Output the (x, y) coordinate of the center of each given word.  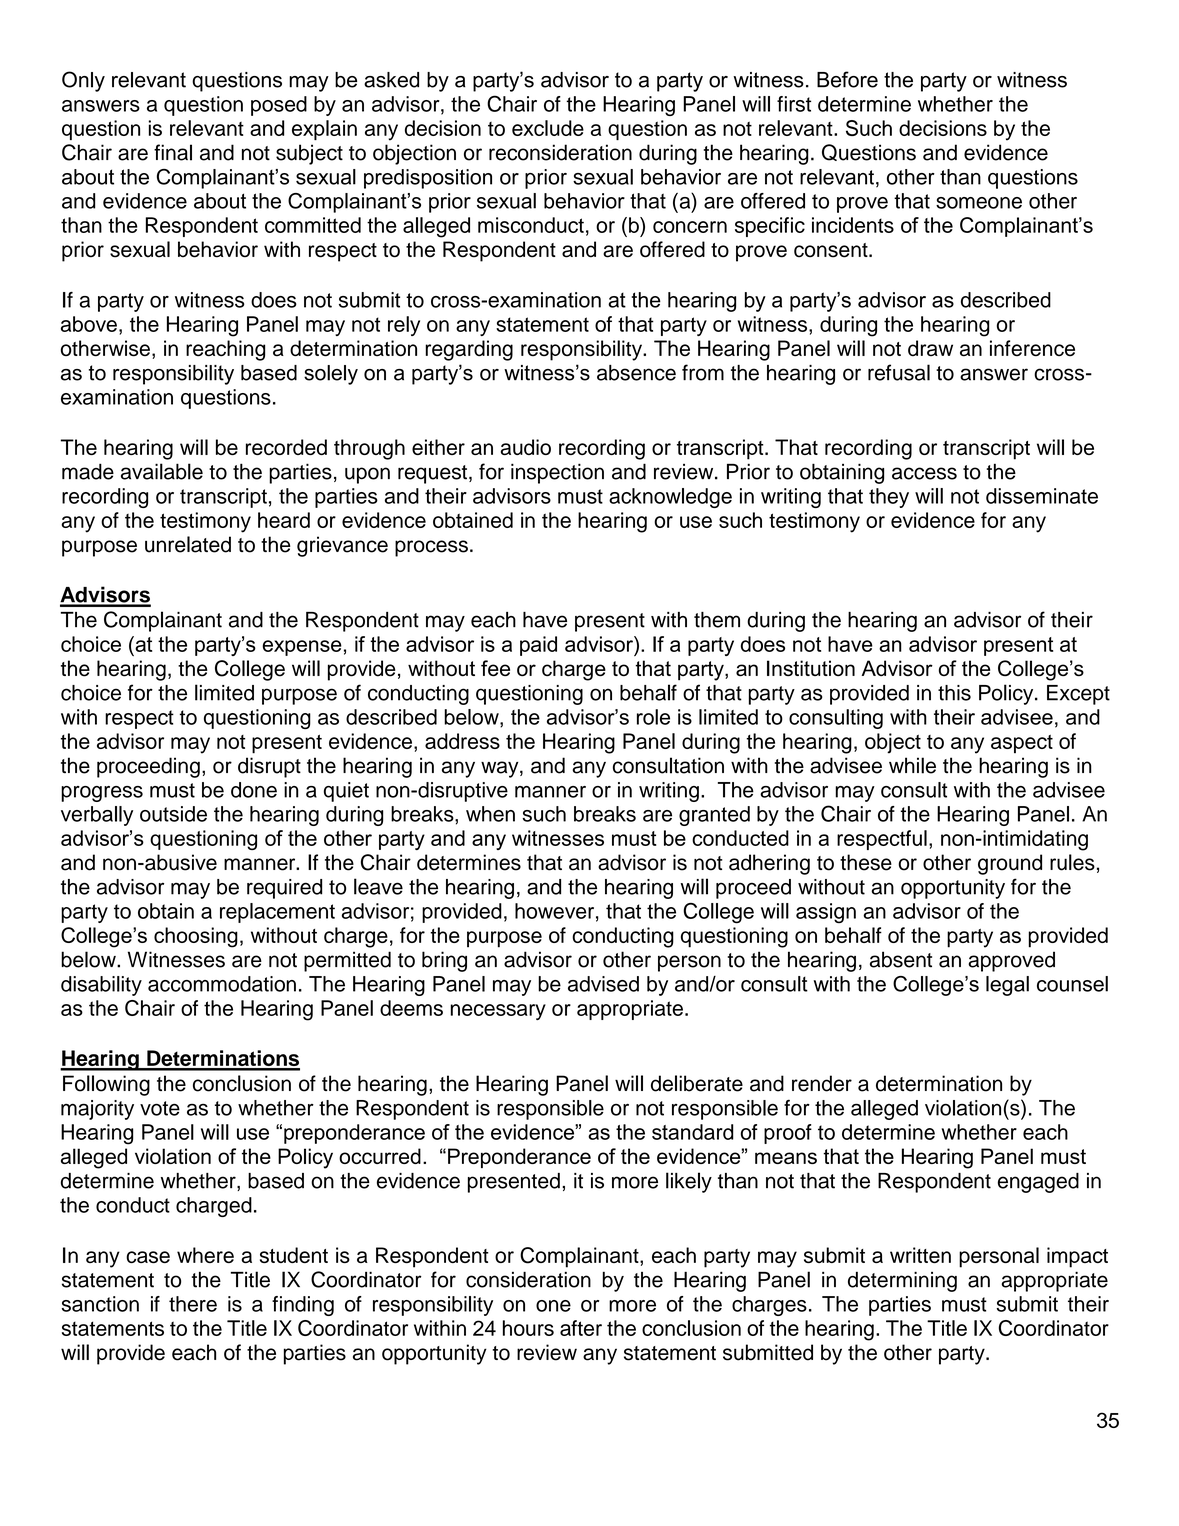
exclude (548, 128)
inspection (557, 473)
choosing (196, 937)
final (173, 152)
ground (1010, 864)
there (193, 1304)
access (924, 473)
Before (847, 79)
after (581, 1328)
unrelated (188, 544)
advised (603, 984)
